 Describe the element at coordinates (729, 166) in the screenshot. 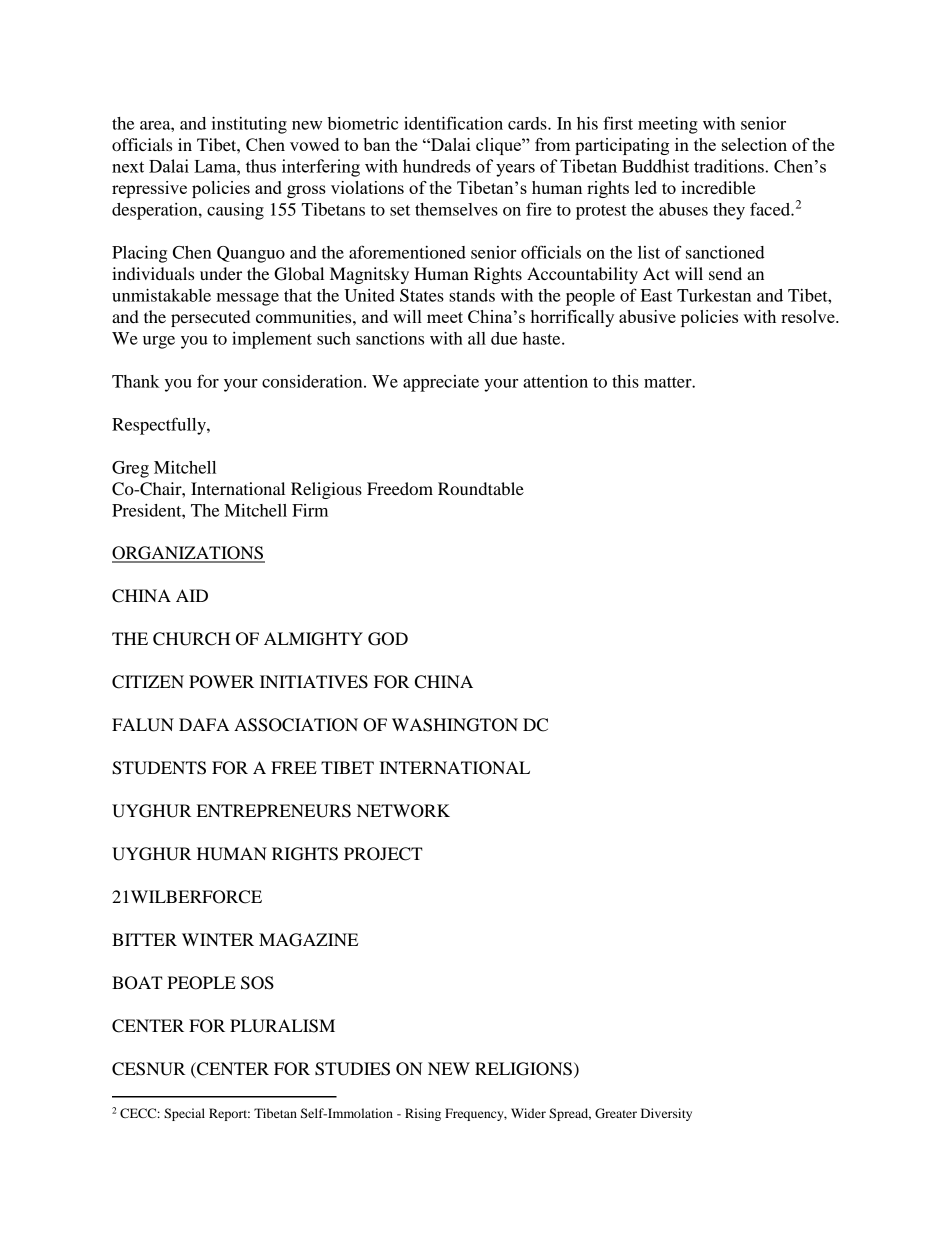

I see `traditions` at that location.
